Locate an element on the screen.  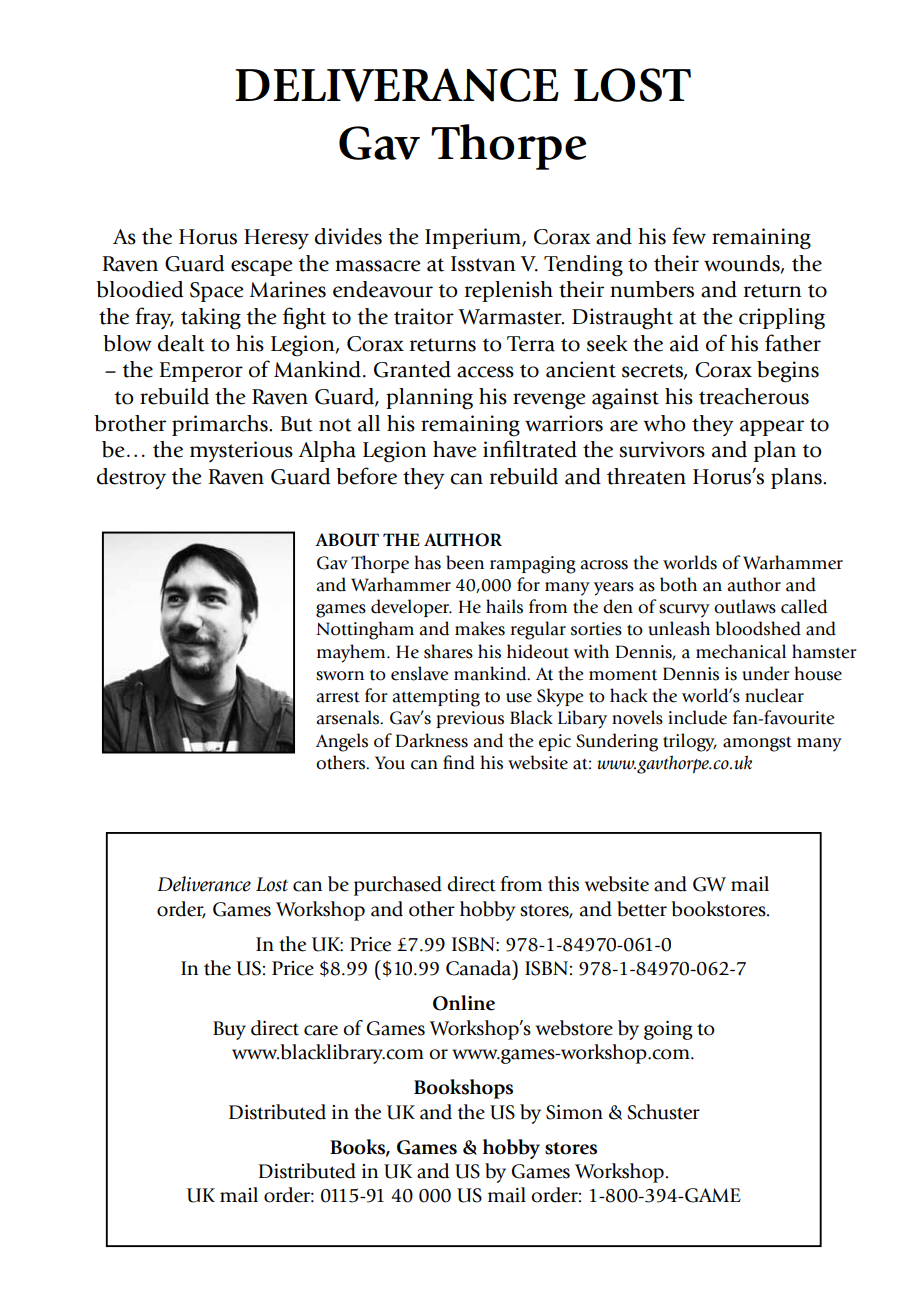
Buy is located at coordinates (229, 1030).
